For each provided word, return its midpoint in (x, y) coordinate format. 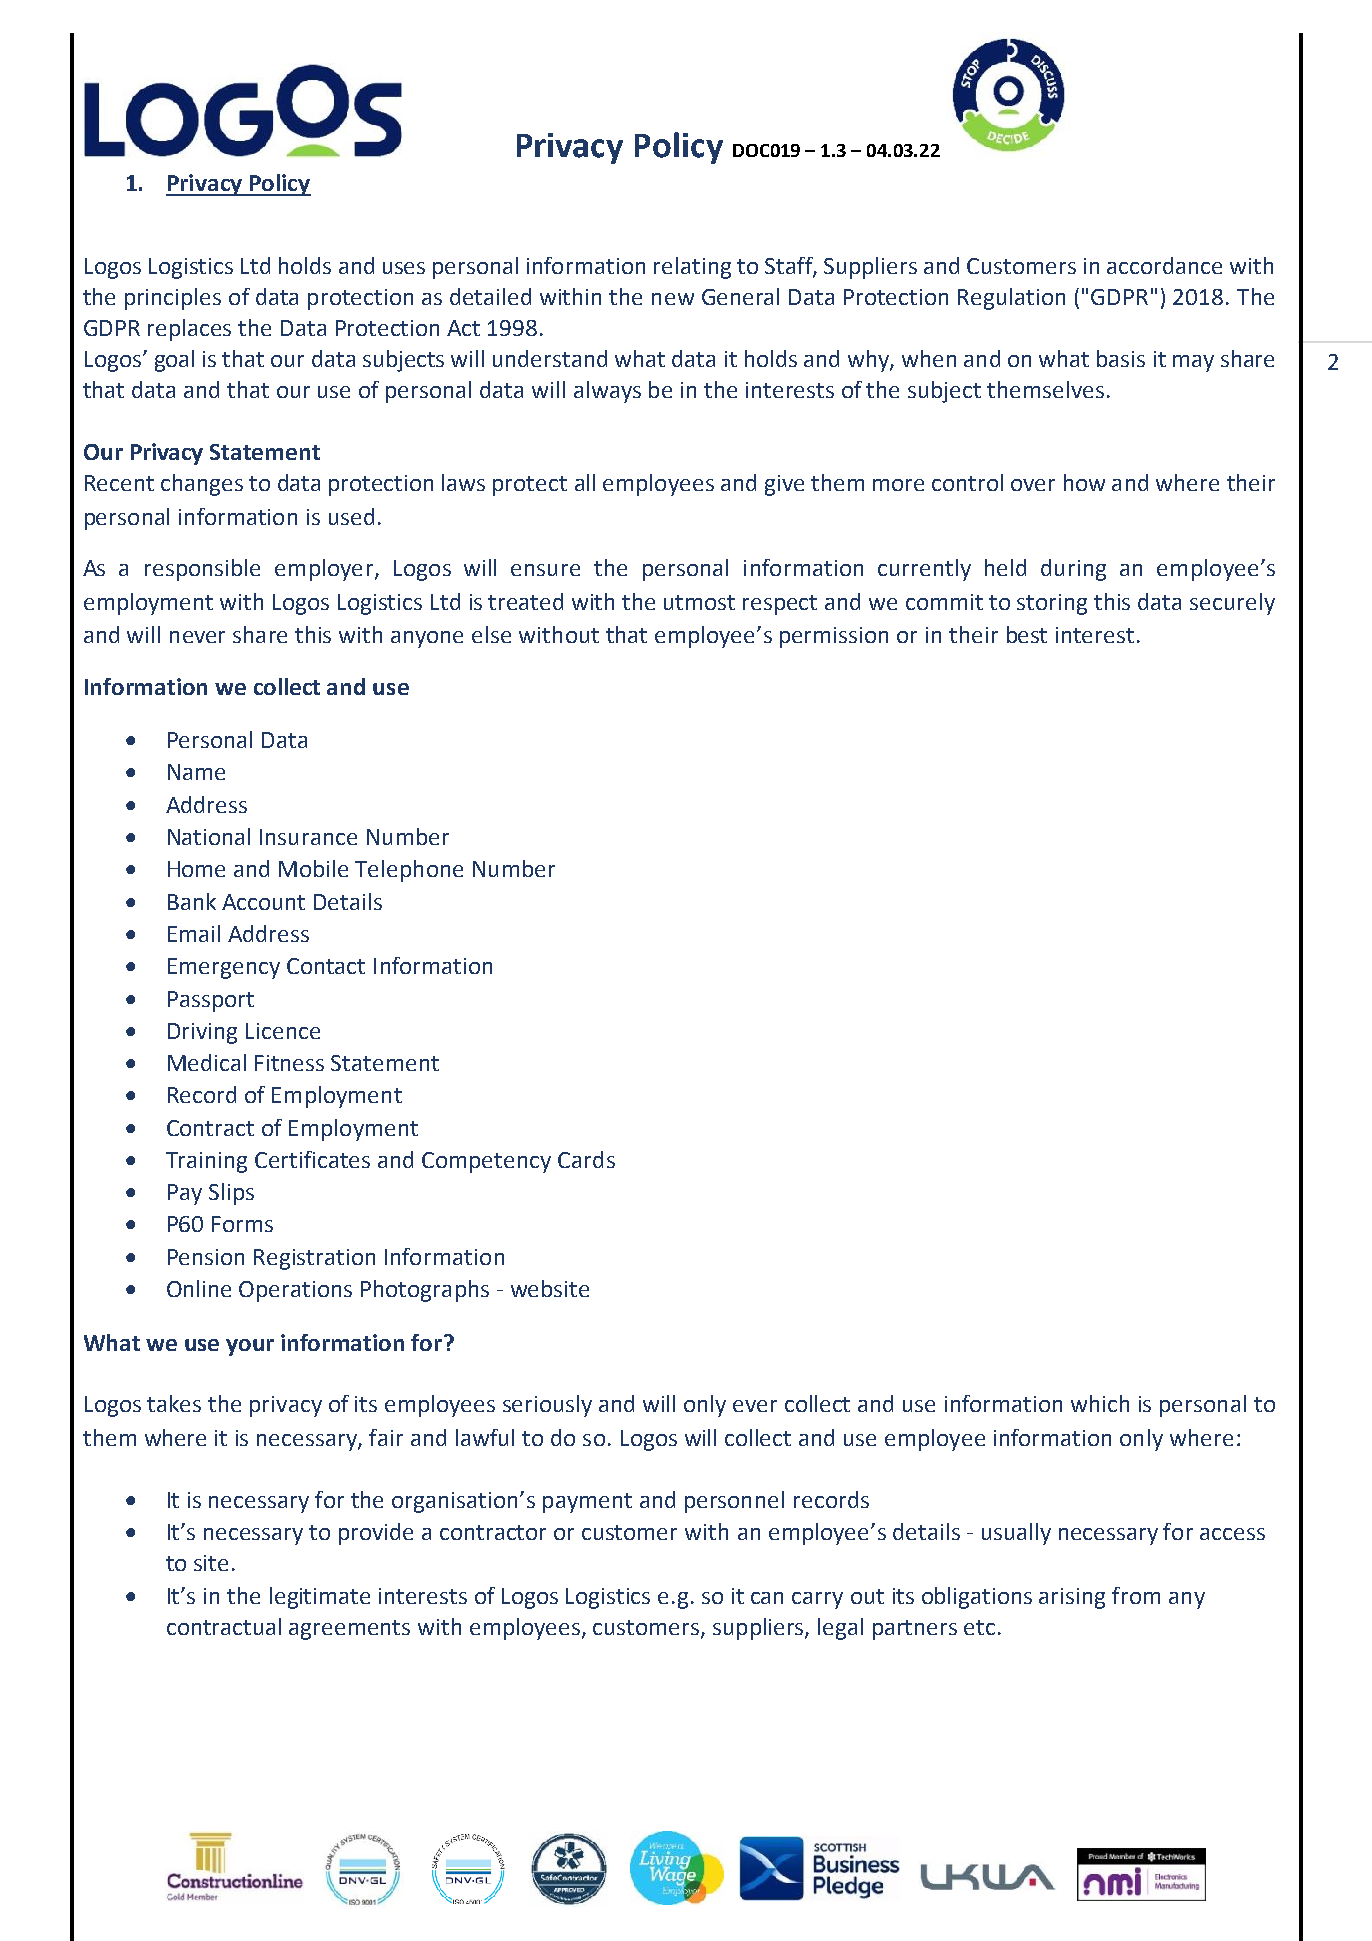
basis (1121, 358)
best (1027, 634)
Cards (586, 1159)
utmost (699, 602)
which (1100, 1403)
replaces (189, 330)
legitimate (320, 1598)
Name (196, 772)
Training (206, 1162)
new (673, 299)
